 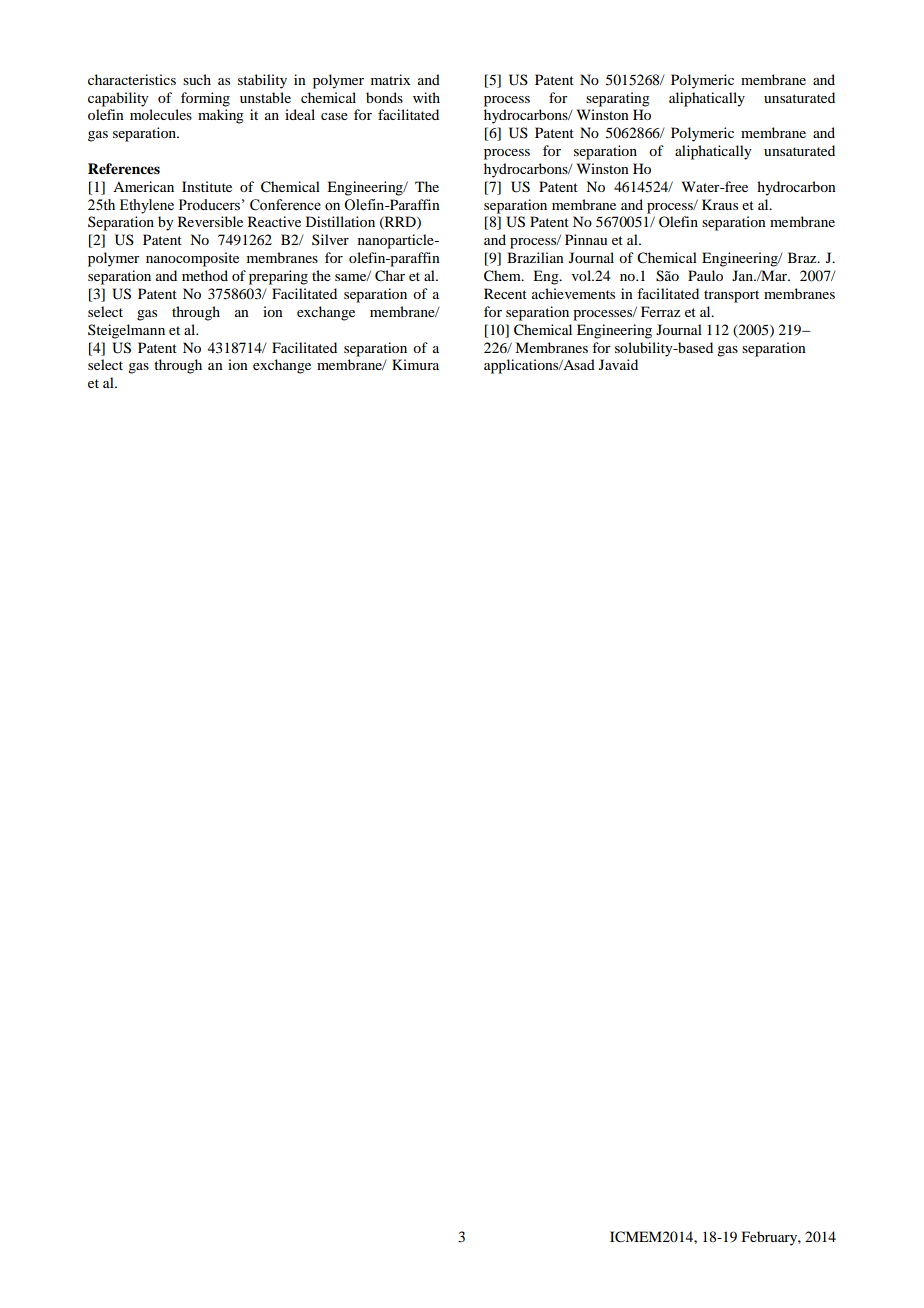 I want to click on with, so click(x=426, y=97).
